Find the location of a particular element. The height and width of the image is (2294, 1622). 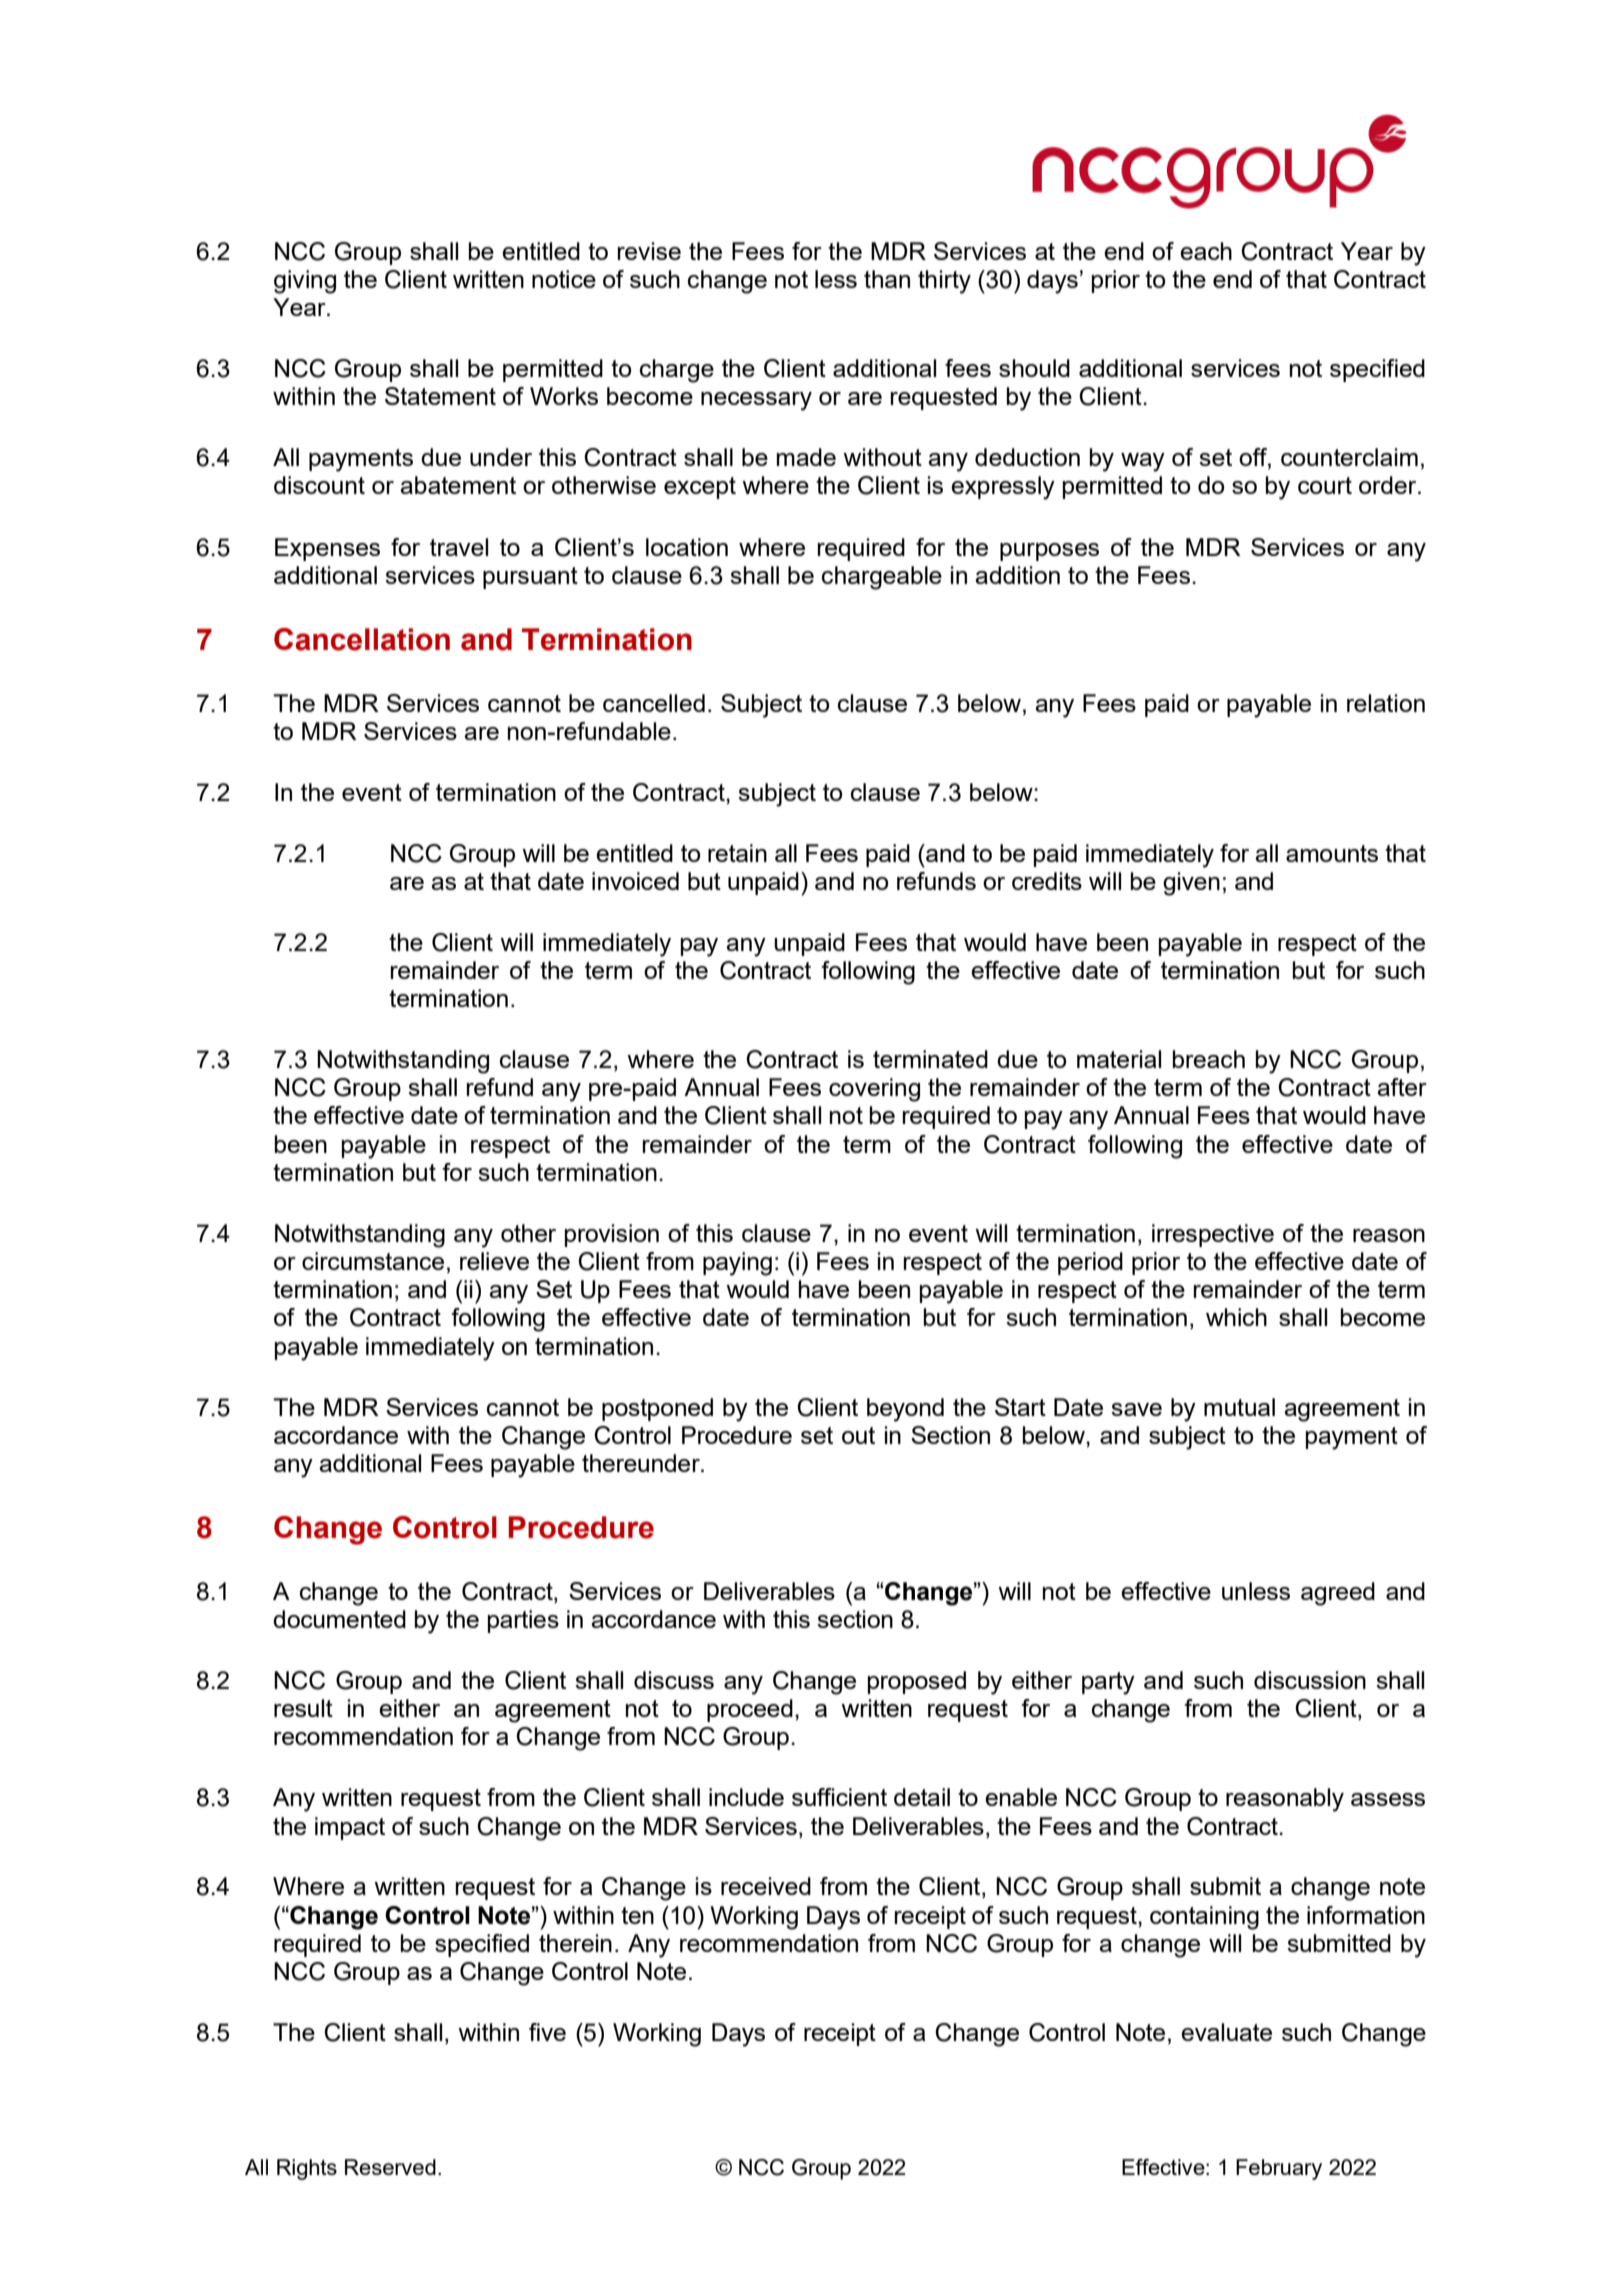

court is located at coordinates (1325, 485).
